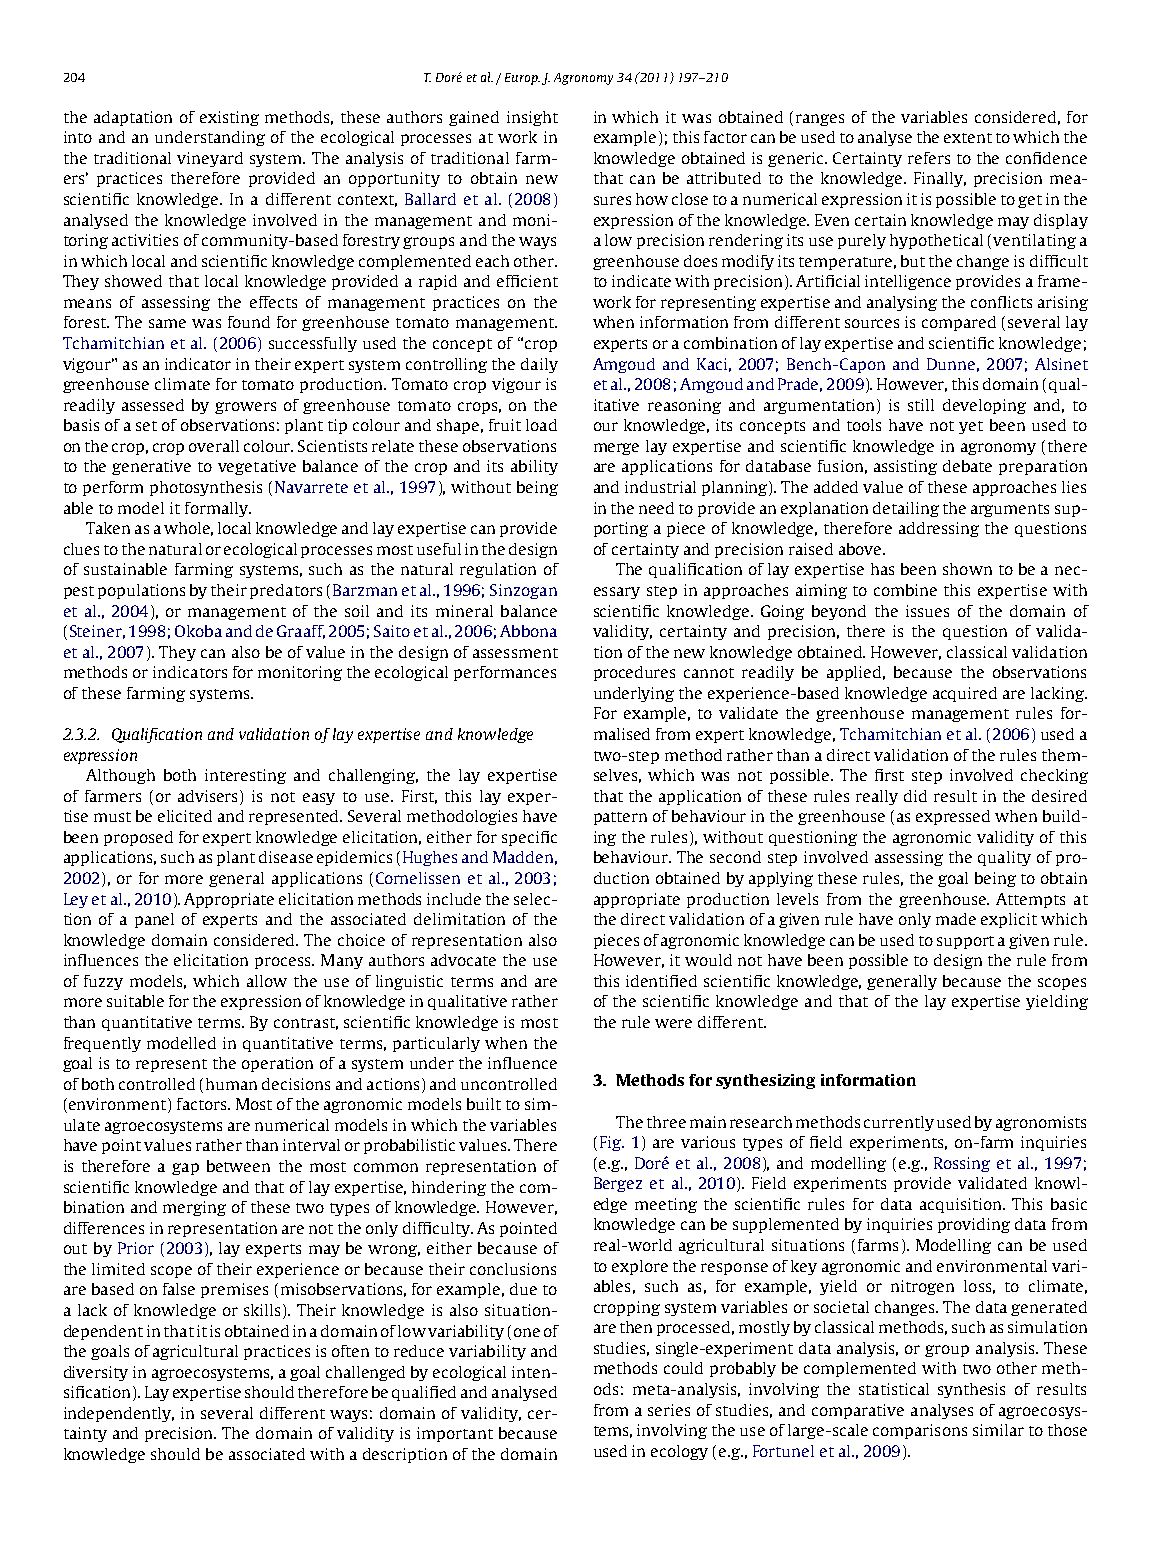 Image resolution: width=1171 pixels, height=1561 pixels. What do you see at coordinates (209, 796) in the page?
I see `advisers` at bounding box center [209, 796].
